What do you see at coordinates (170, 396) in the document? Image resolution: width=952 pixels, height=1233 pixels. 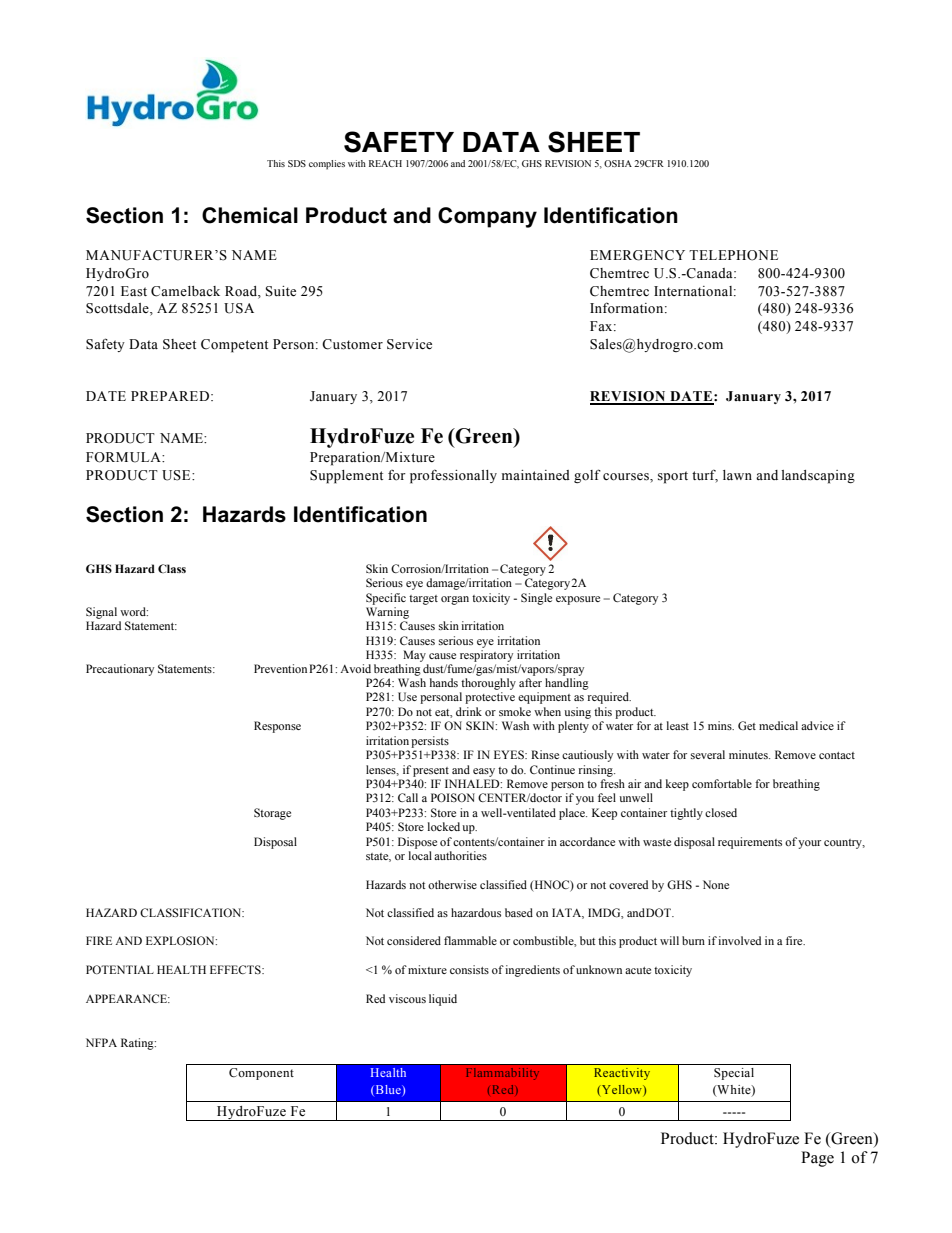 I see `PREPARED` at bounding box center [170, 396].
